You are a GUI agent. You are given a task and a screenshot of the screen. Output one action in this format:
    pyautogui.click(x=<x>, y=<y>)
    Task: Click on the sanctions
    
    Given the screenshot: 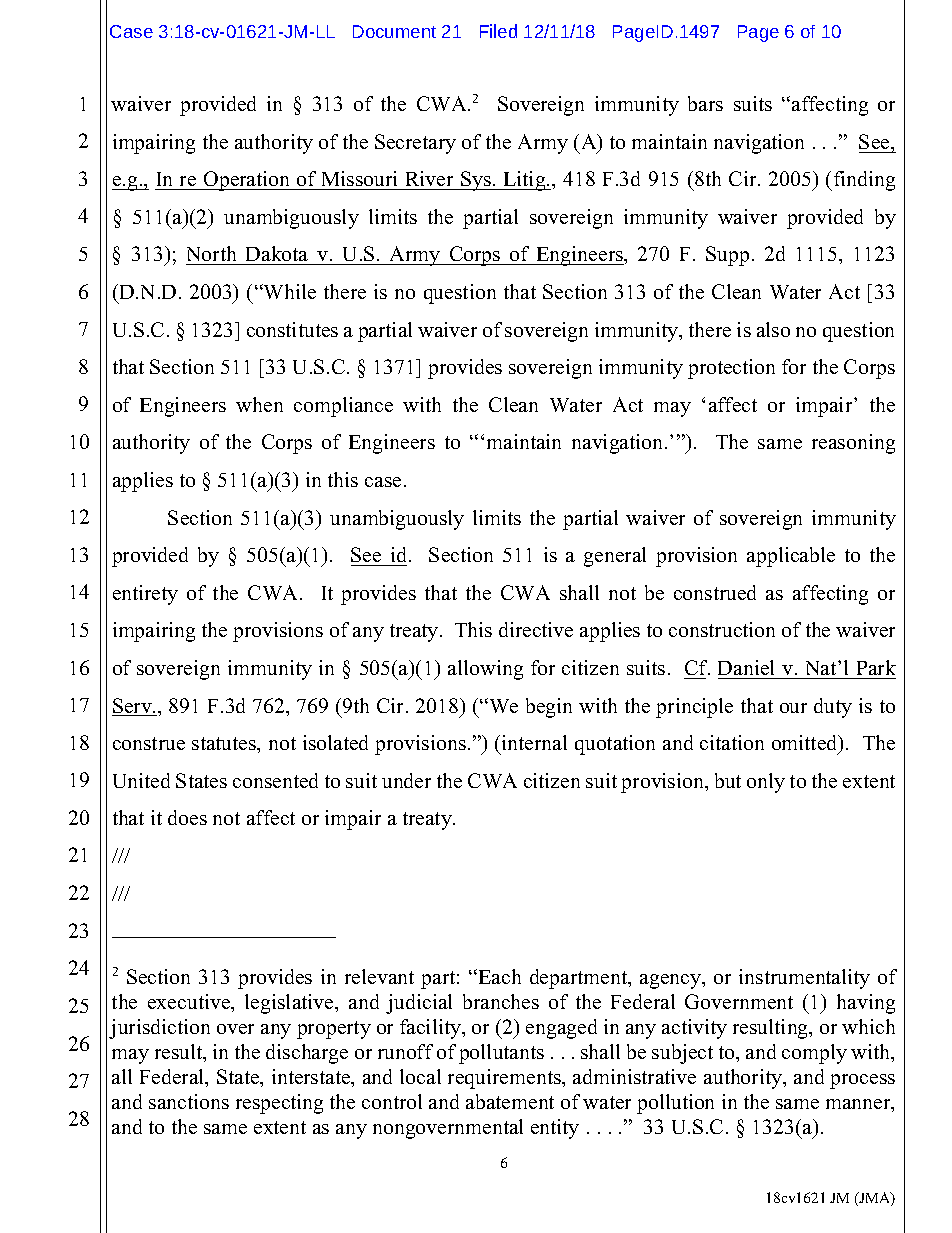 What is the action you would take?
    pyautogui.click(x=189, y=1101)
